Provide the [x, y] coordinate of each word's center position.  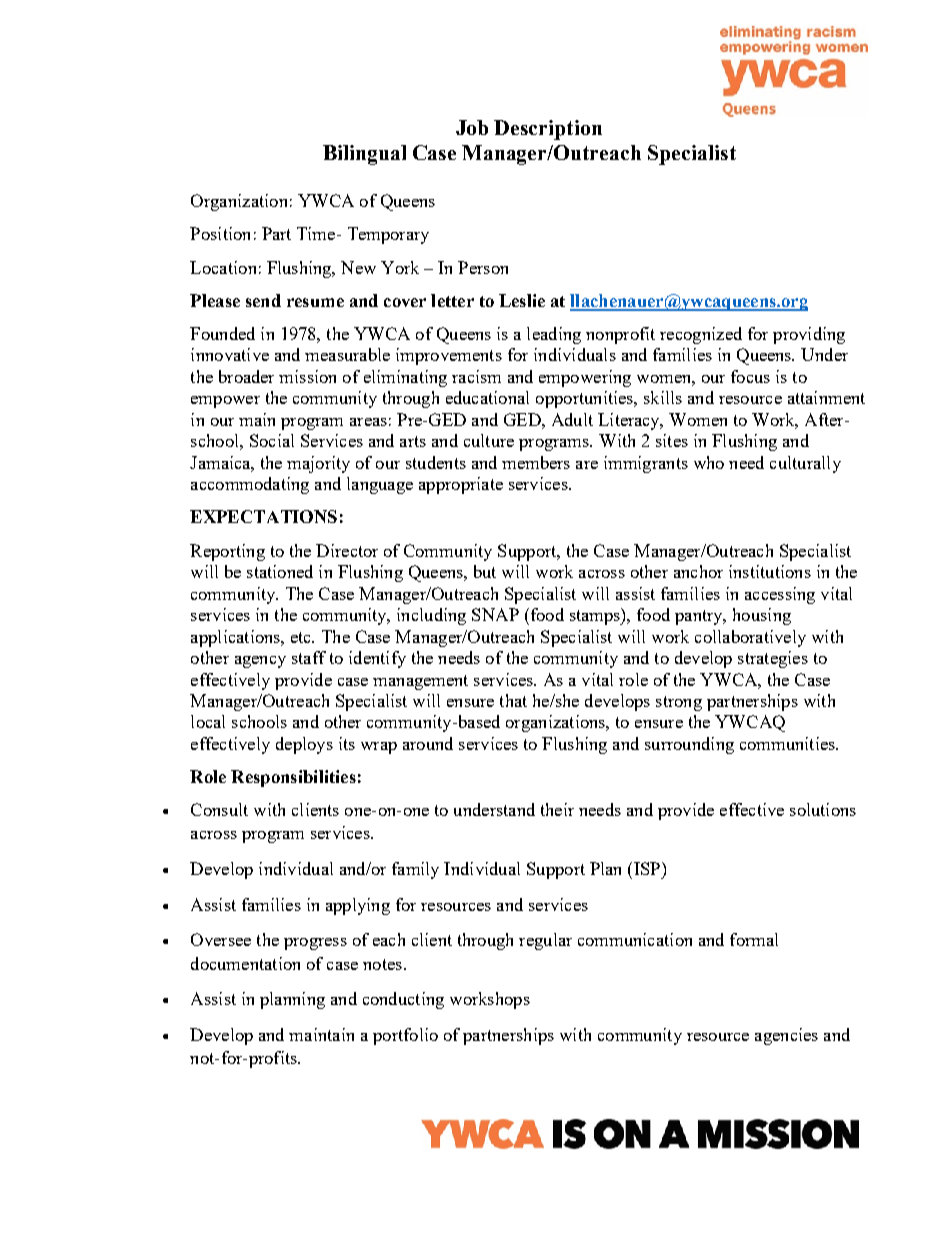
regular [545, 941]
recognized [701, 335]
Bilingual [364, 155]
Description [548, 130]
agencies [786, 1036]
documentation [245, 963]
